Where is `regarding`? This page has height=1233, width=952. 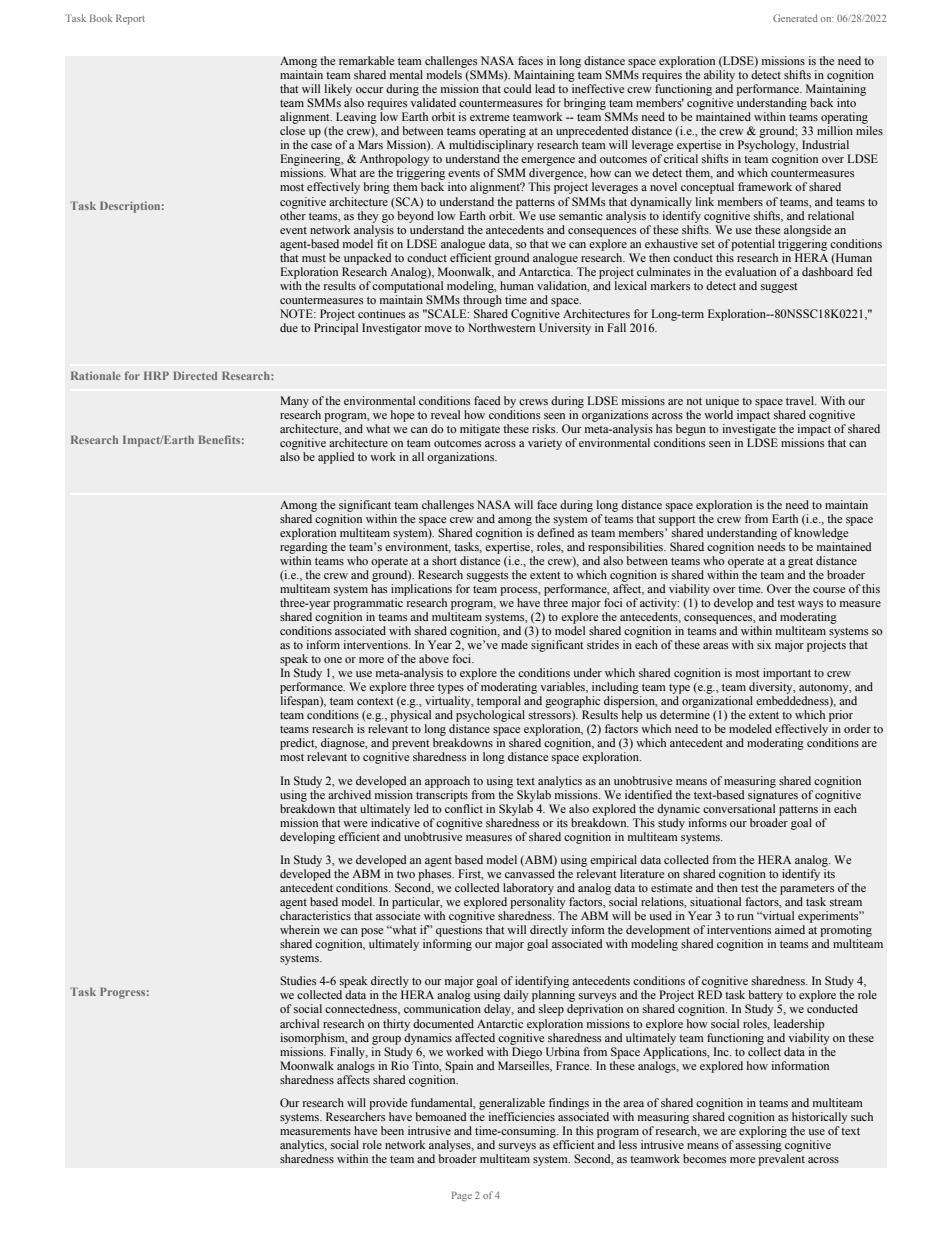 regarding is located at coordinates (304, 548).
